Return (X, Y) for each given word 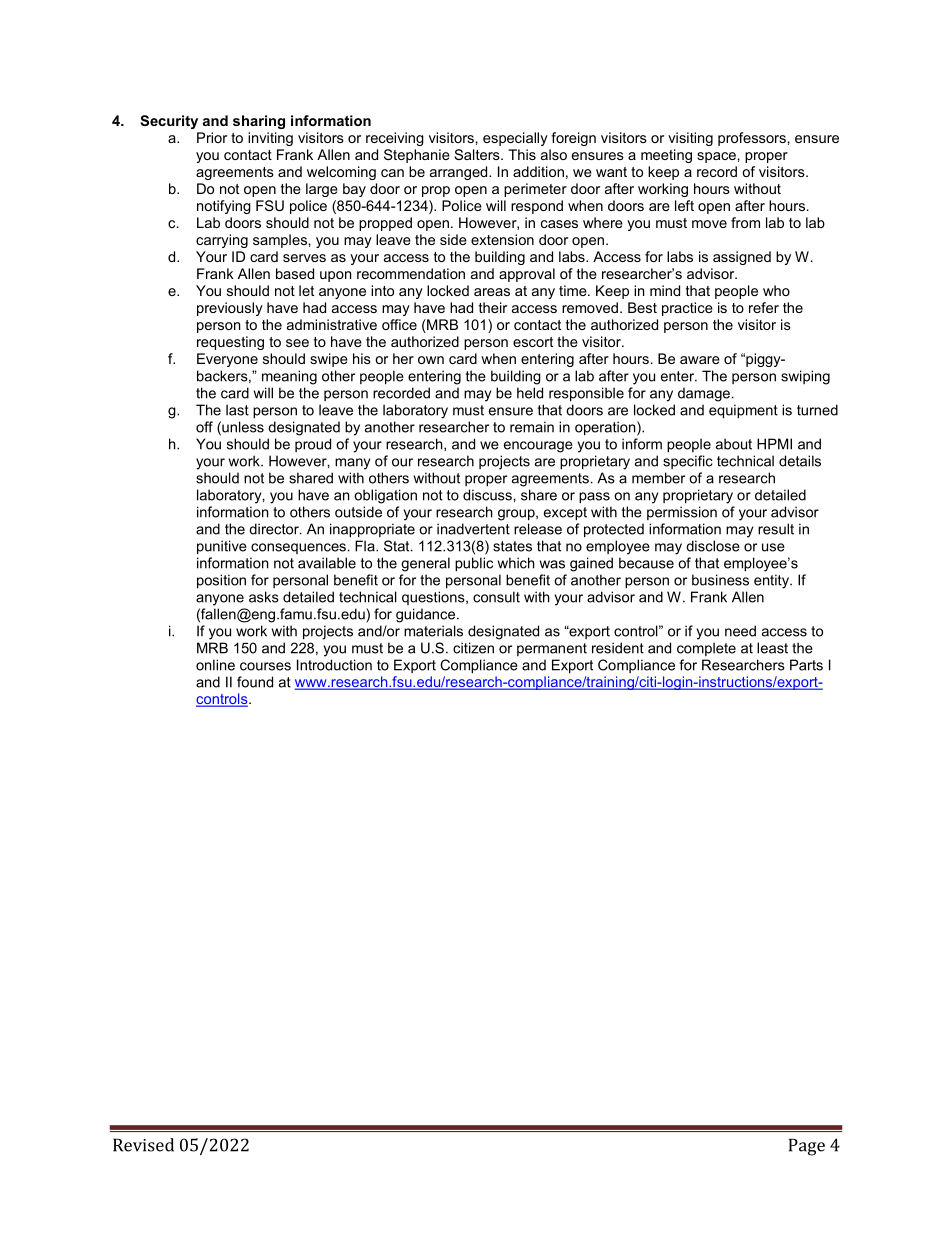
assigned (742, 258)
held (530, 393)
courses (265, 666)
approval (527, 275)
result (776, 529)
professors (752, 139)
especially (515, 139)
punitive (222, 547)
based (295, 273)
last (237, 410)
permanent (552, 649)
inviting (270, 139)
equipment (743, 411)
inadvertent (473, 529)
